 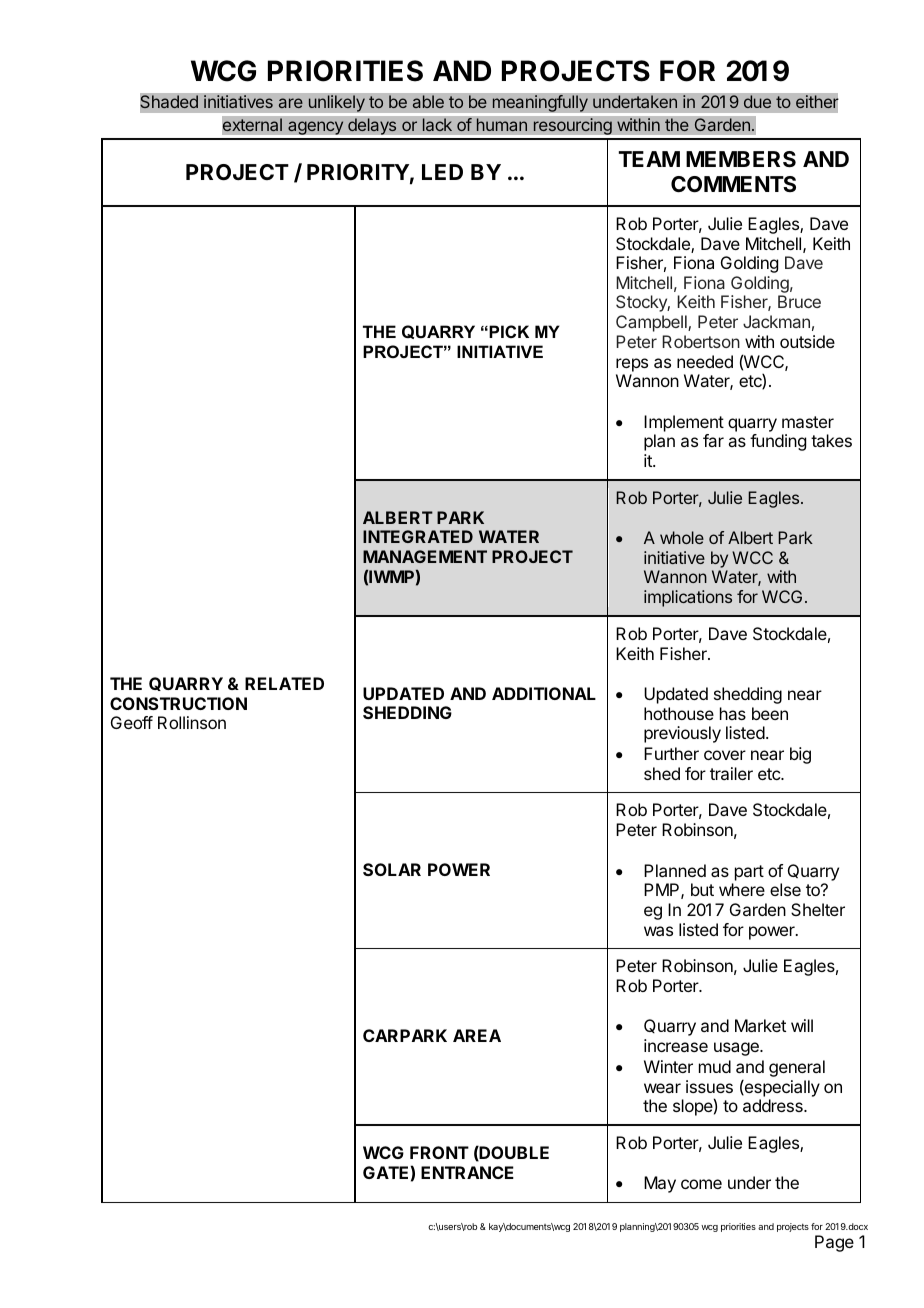 I want to click on Market, so click(x=760, y=1025).
